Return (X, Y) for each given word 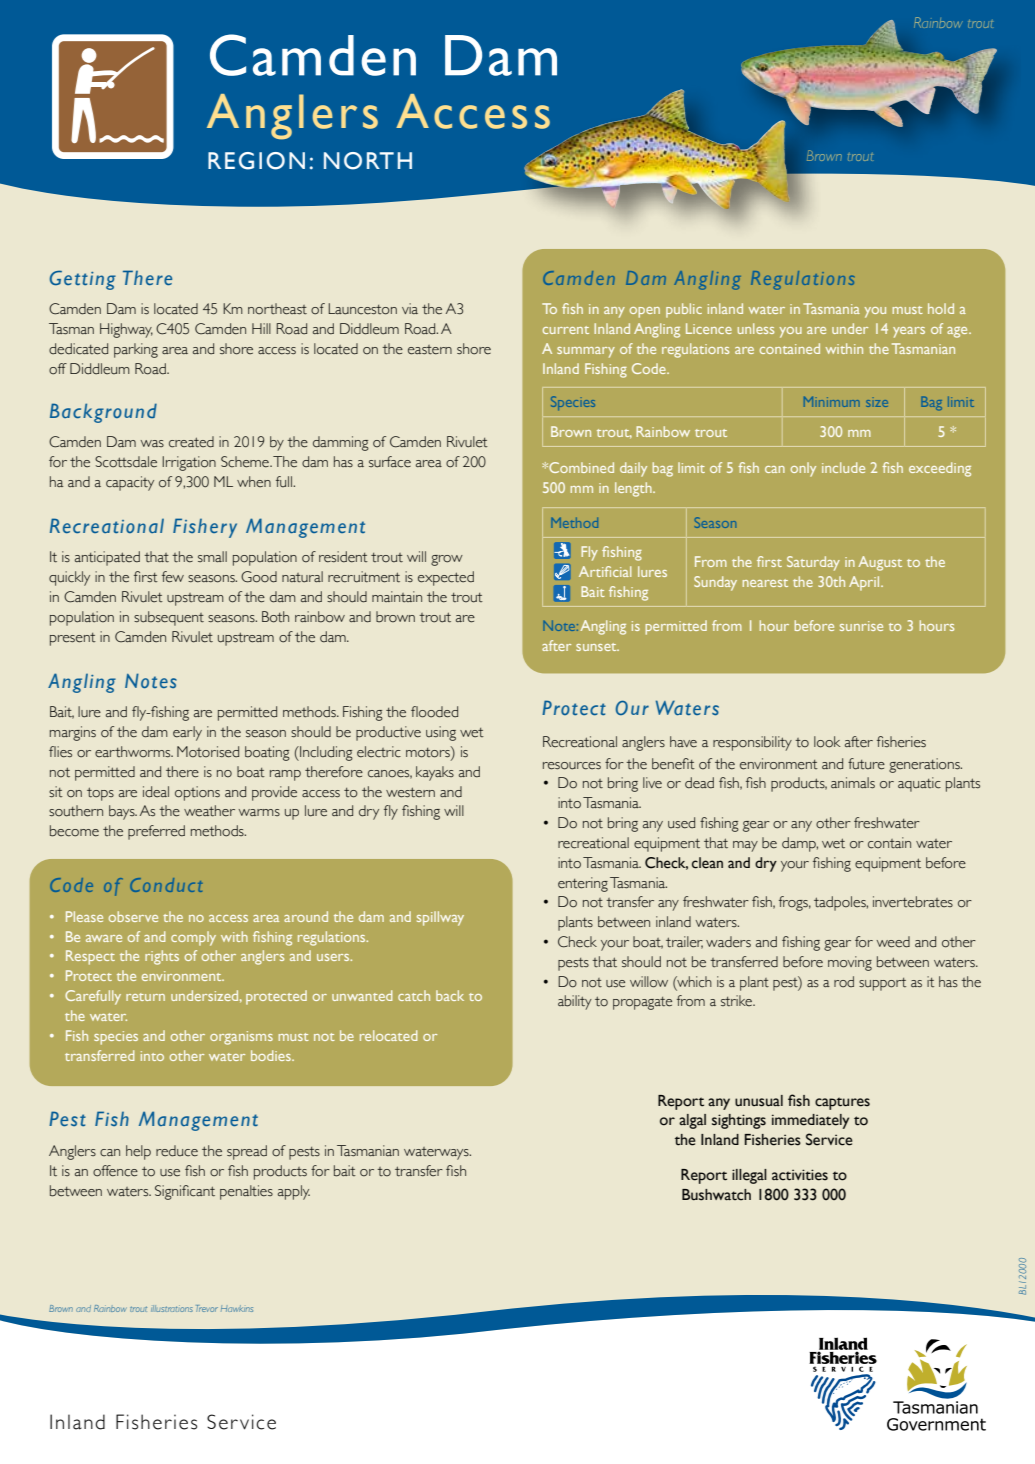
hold (941, 308)
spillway (440, 918)
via (410, 308)
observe (133, 916)
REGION (256, 161)
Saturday (813, 563)
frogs (795, 903)
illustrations (172, 1308)
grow (447, 560)
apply (294, 1192)
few (173, 577)
